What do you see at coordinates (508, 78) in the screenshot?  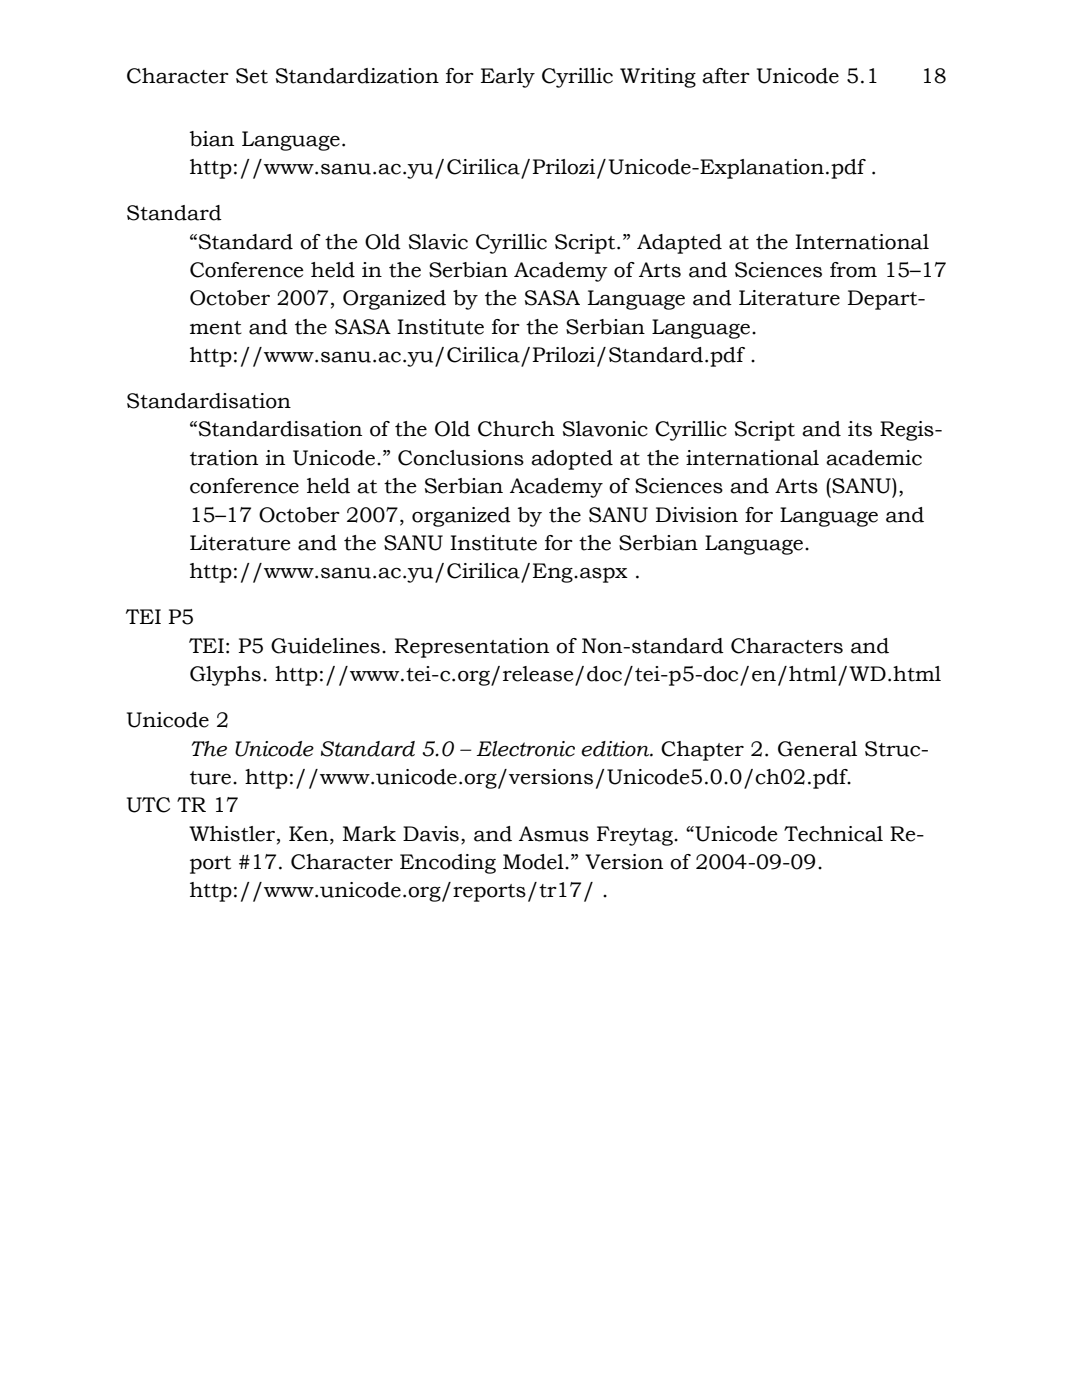 I see `Early` at bounding box center [508, 78].
